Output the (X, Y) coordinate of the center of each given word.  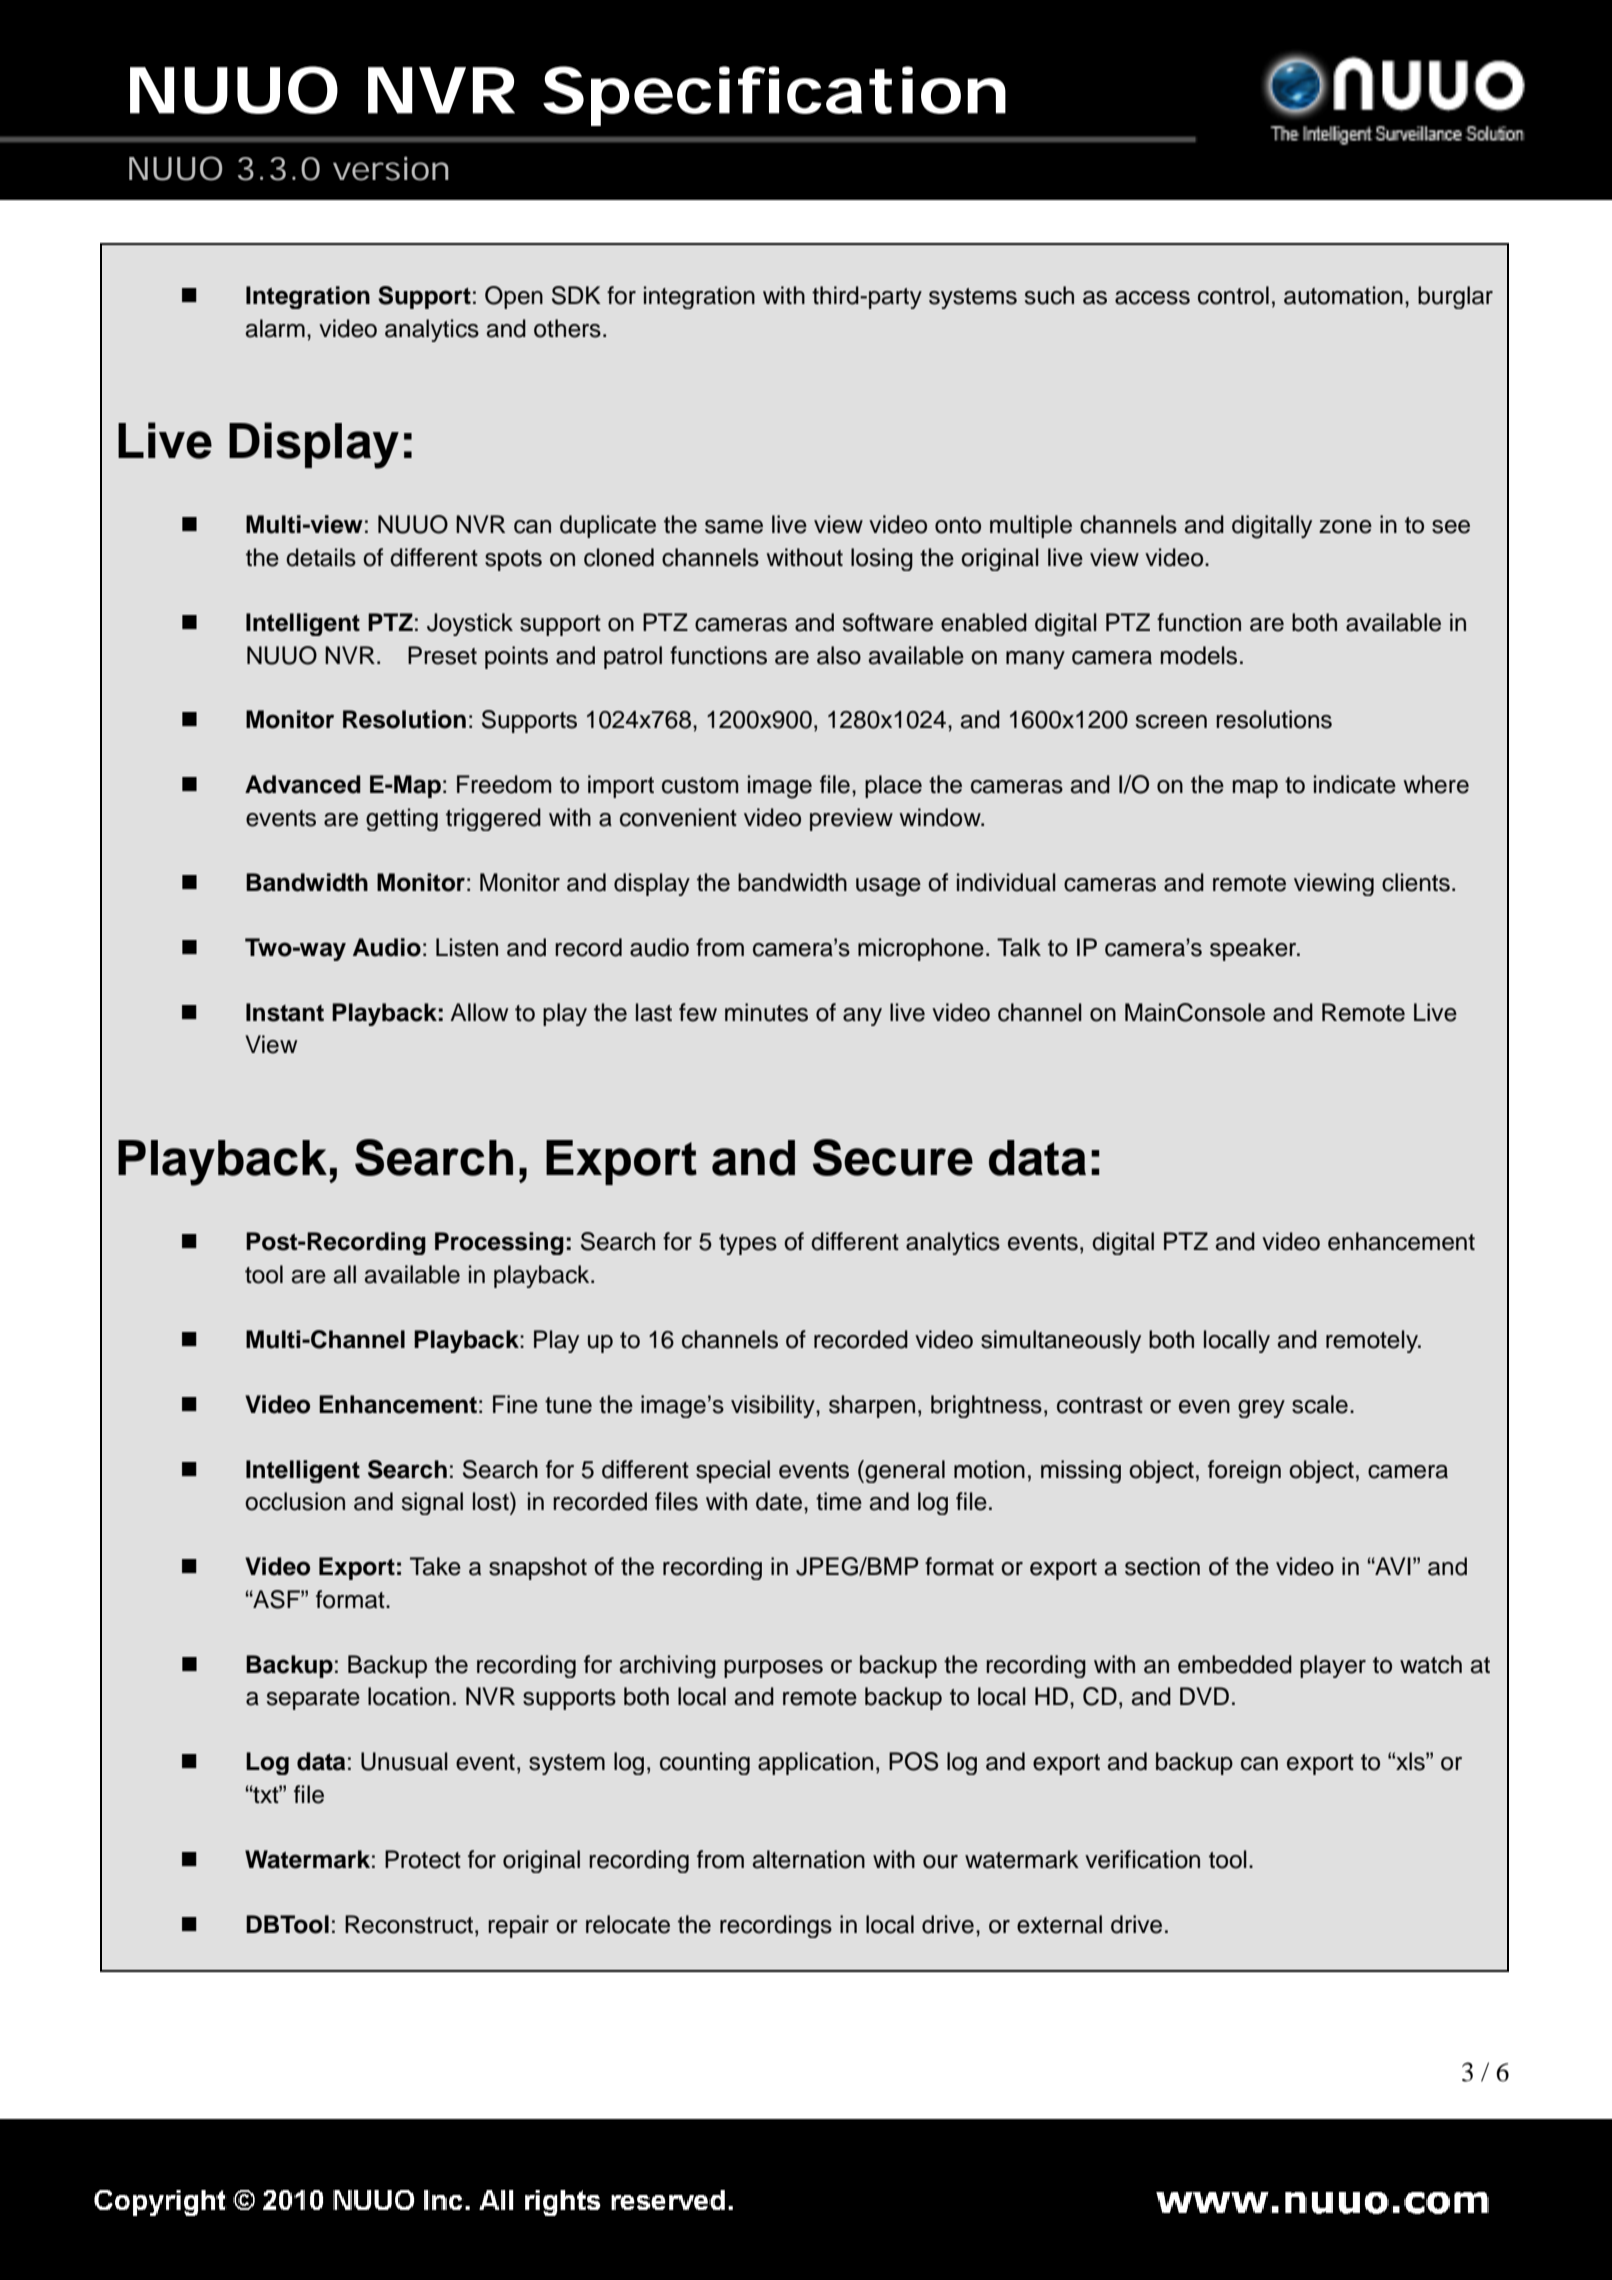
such (1049, 295)
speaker (1254, 949)
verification (1142, 1859)
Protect (423, 1859)
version (391, 168)
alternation (809, 1859)
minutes (766, 1012)
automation (1343, 295)
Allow (479, 1012)
